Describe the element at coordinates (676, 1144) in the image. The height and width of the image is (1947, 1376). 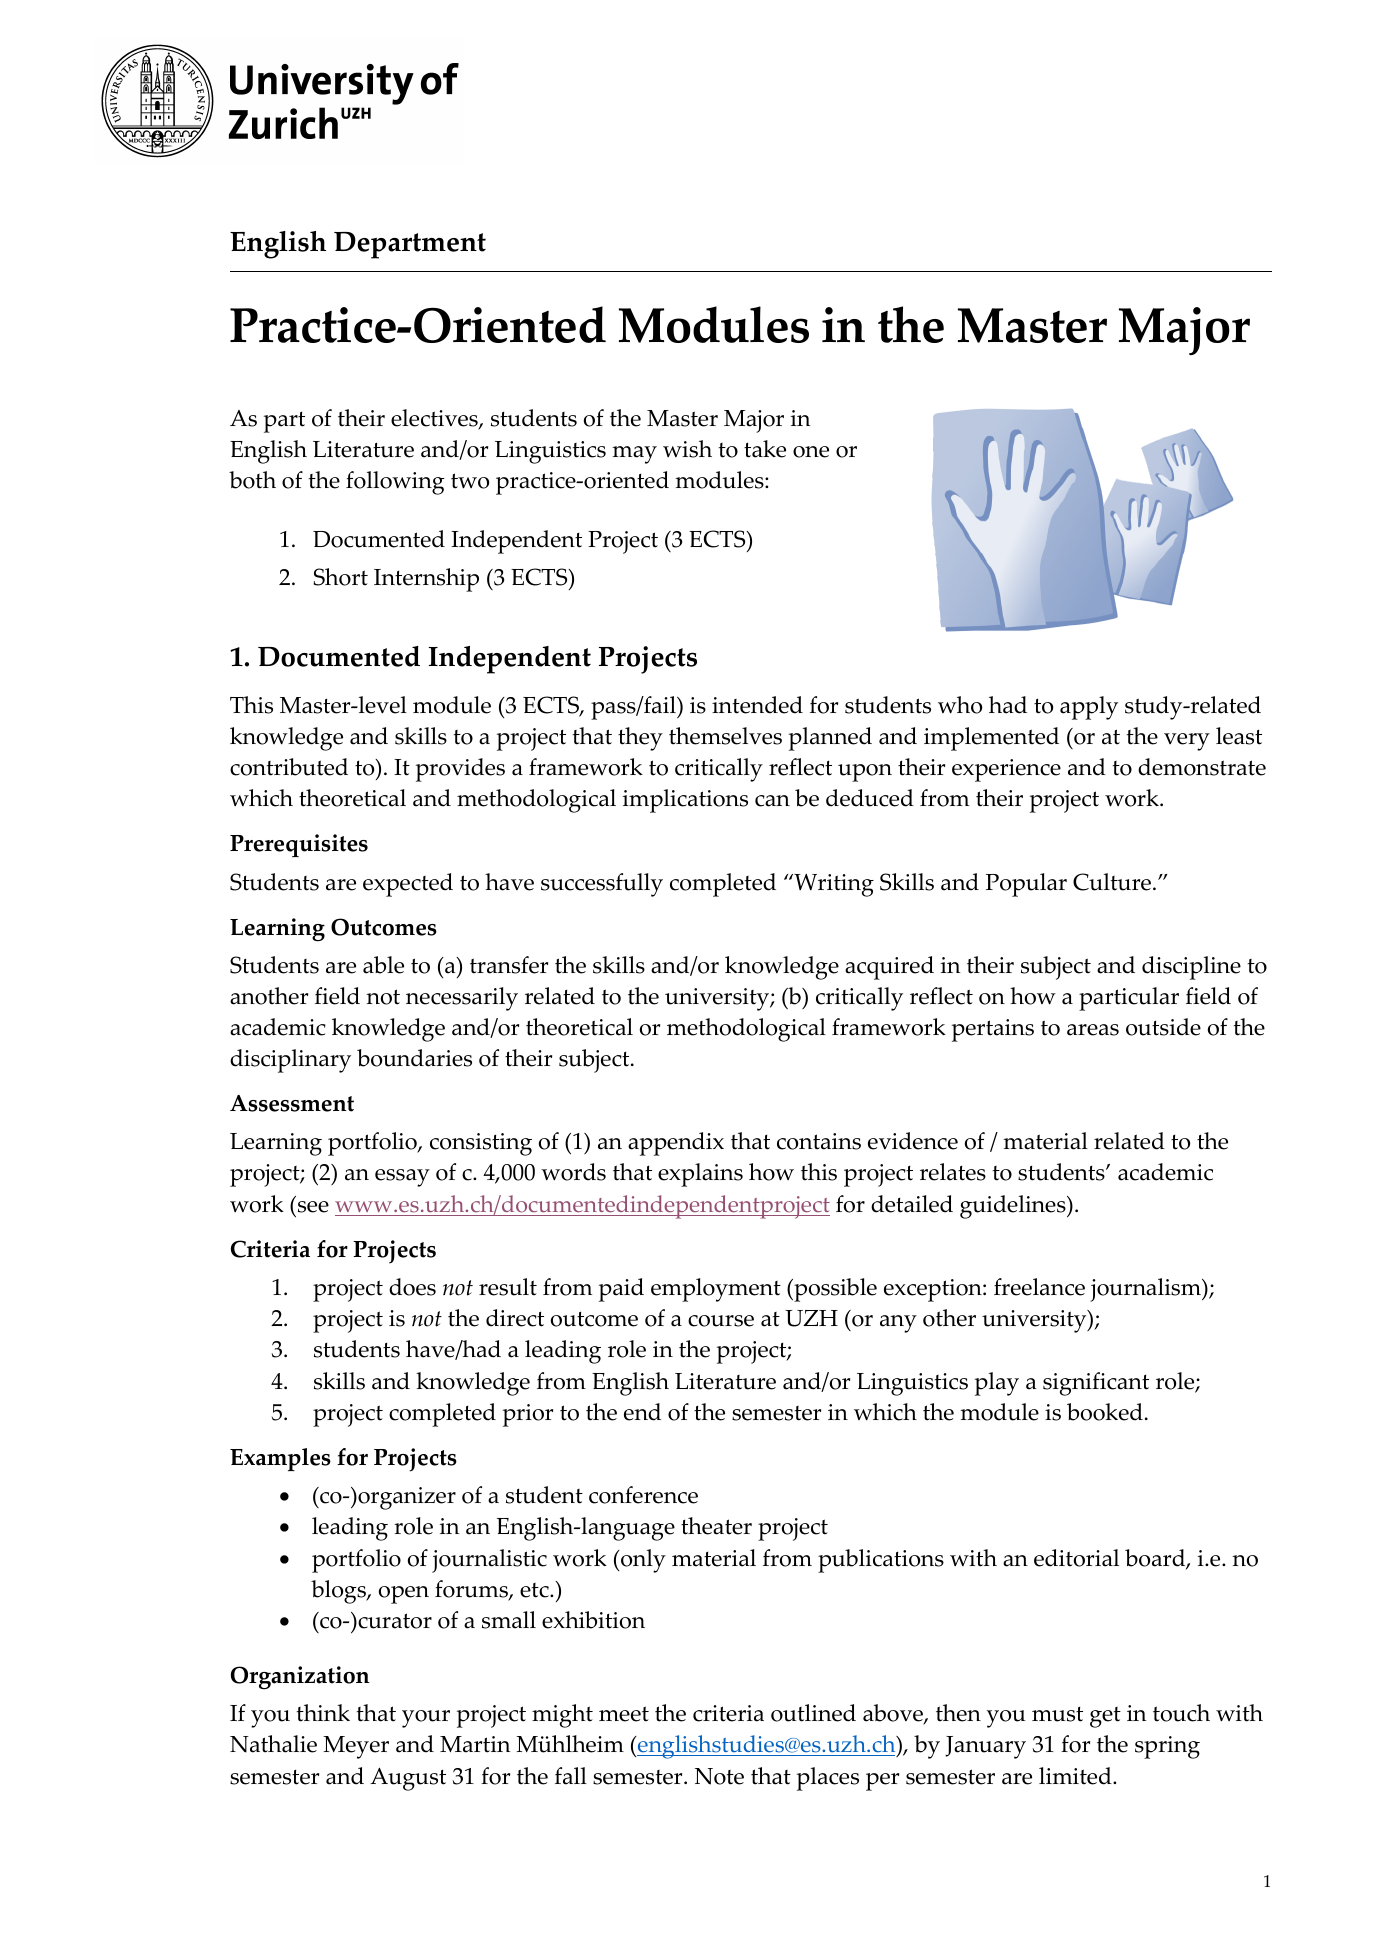
I see `appendix` at that location.
